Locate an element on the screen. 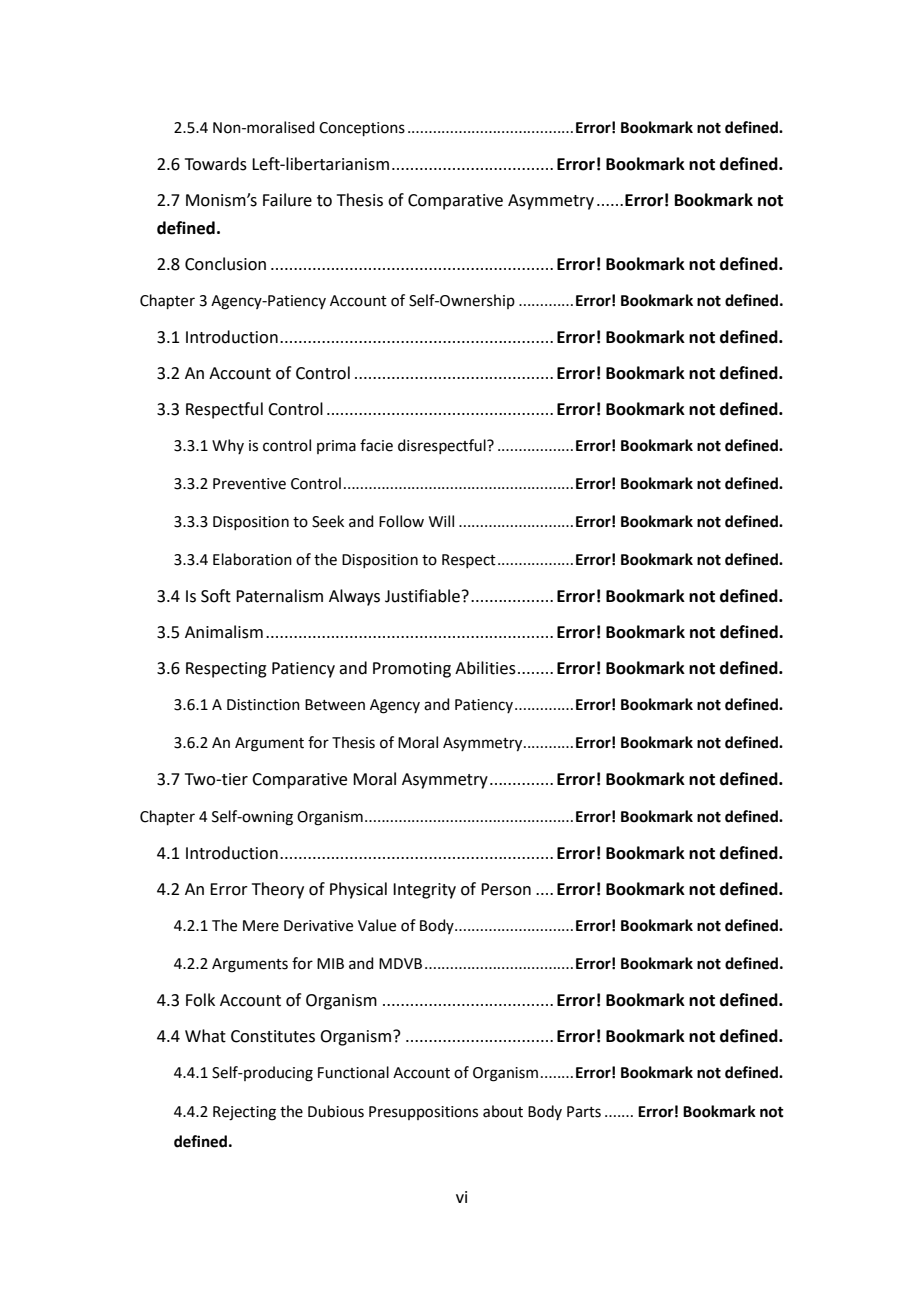 This screenshot has height=1308, width=924. Soft is located at coordinates (216, 596).
